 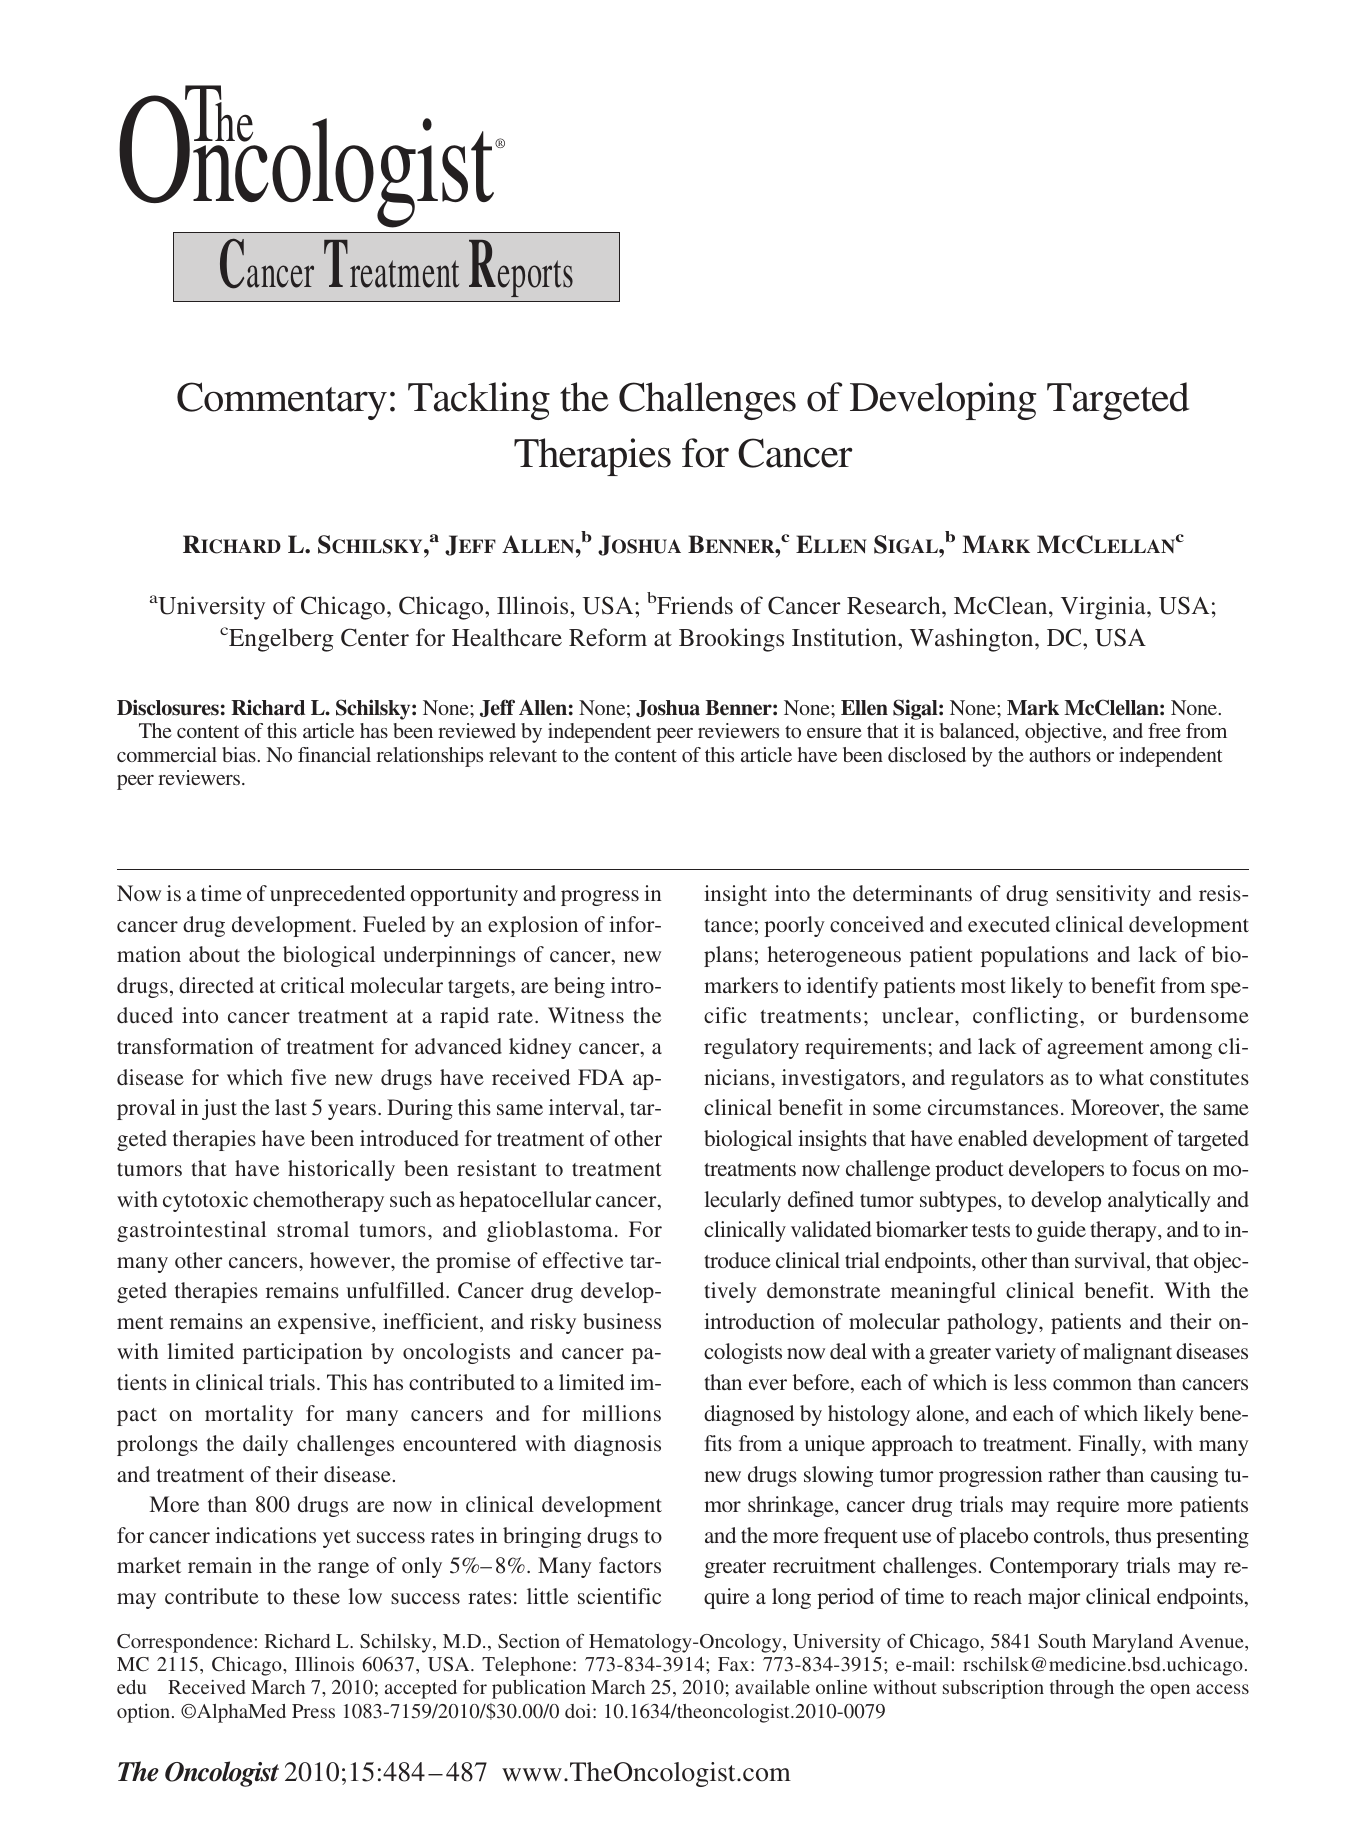 What do you see at coordinates (695, 605) in the document?
I see `Friends` at bounding box center [695, 605].
